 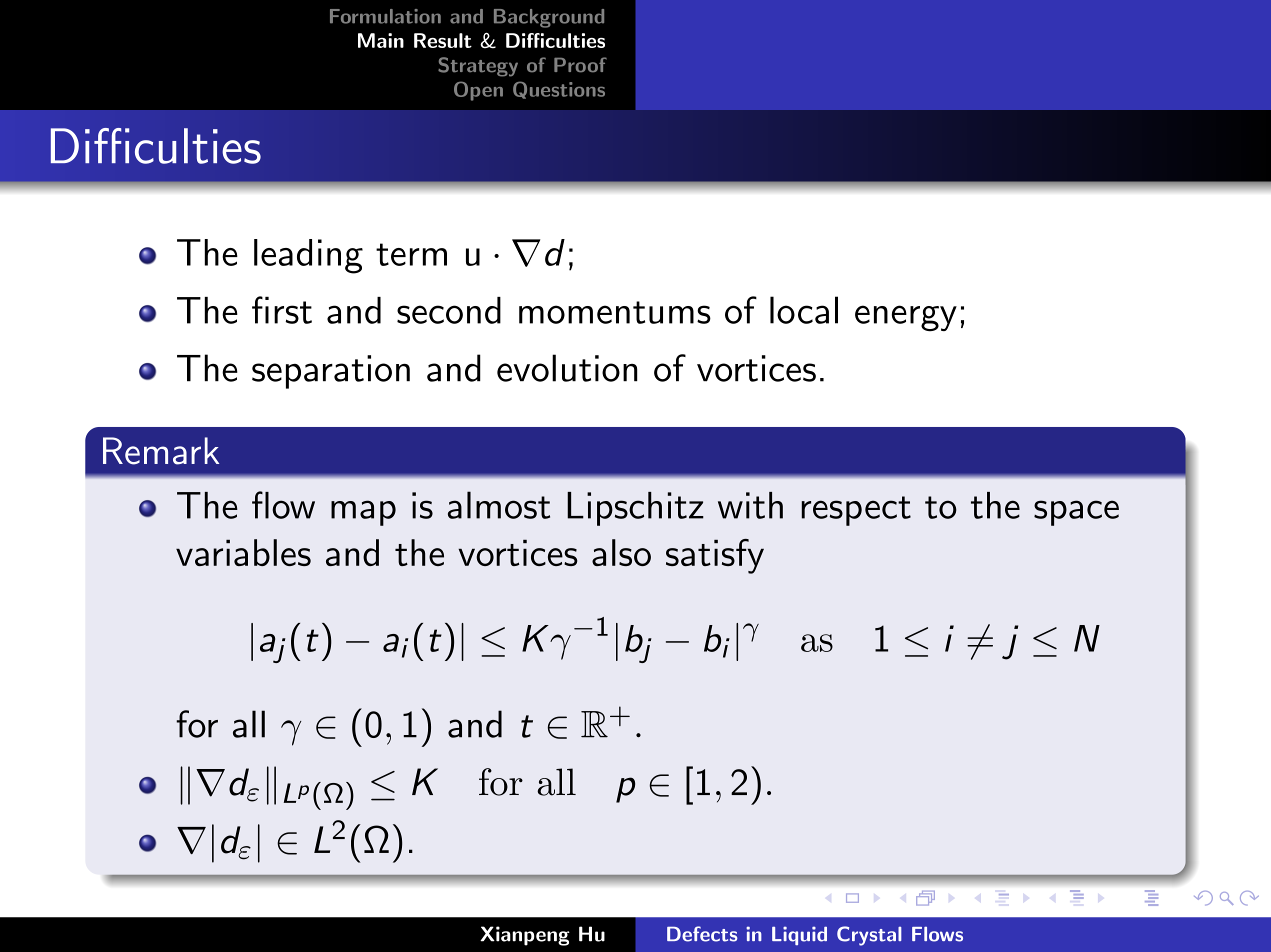 I want to click on energy, so click(x=906, y=318).
